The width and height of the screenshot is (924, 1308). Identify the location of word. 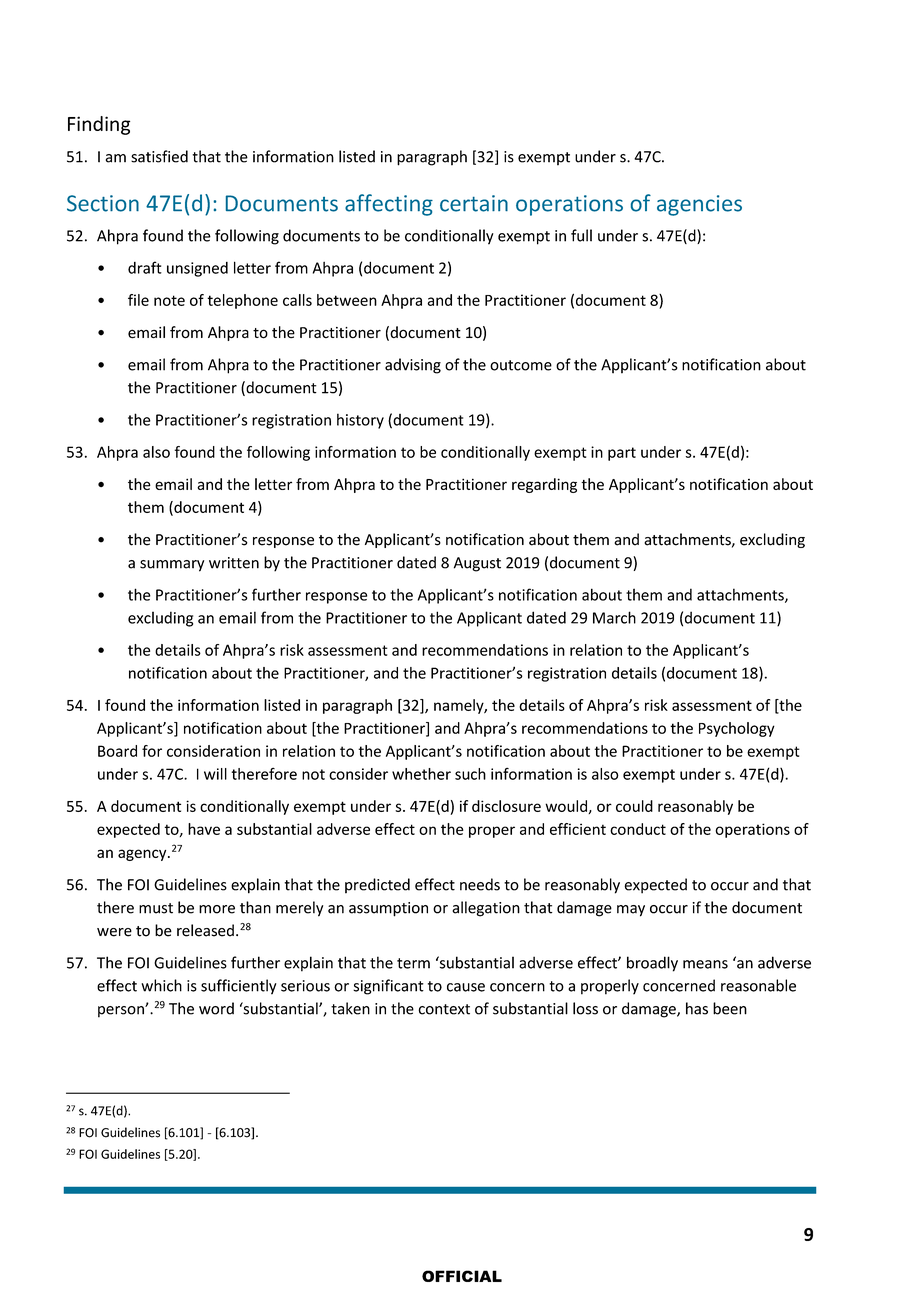
(216, 1008).
